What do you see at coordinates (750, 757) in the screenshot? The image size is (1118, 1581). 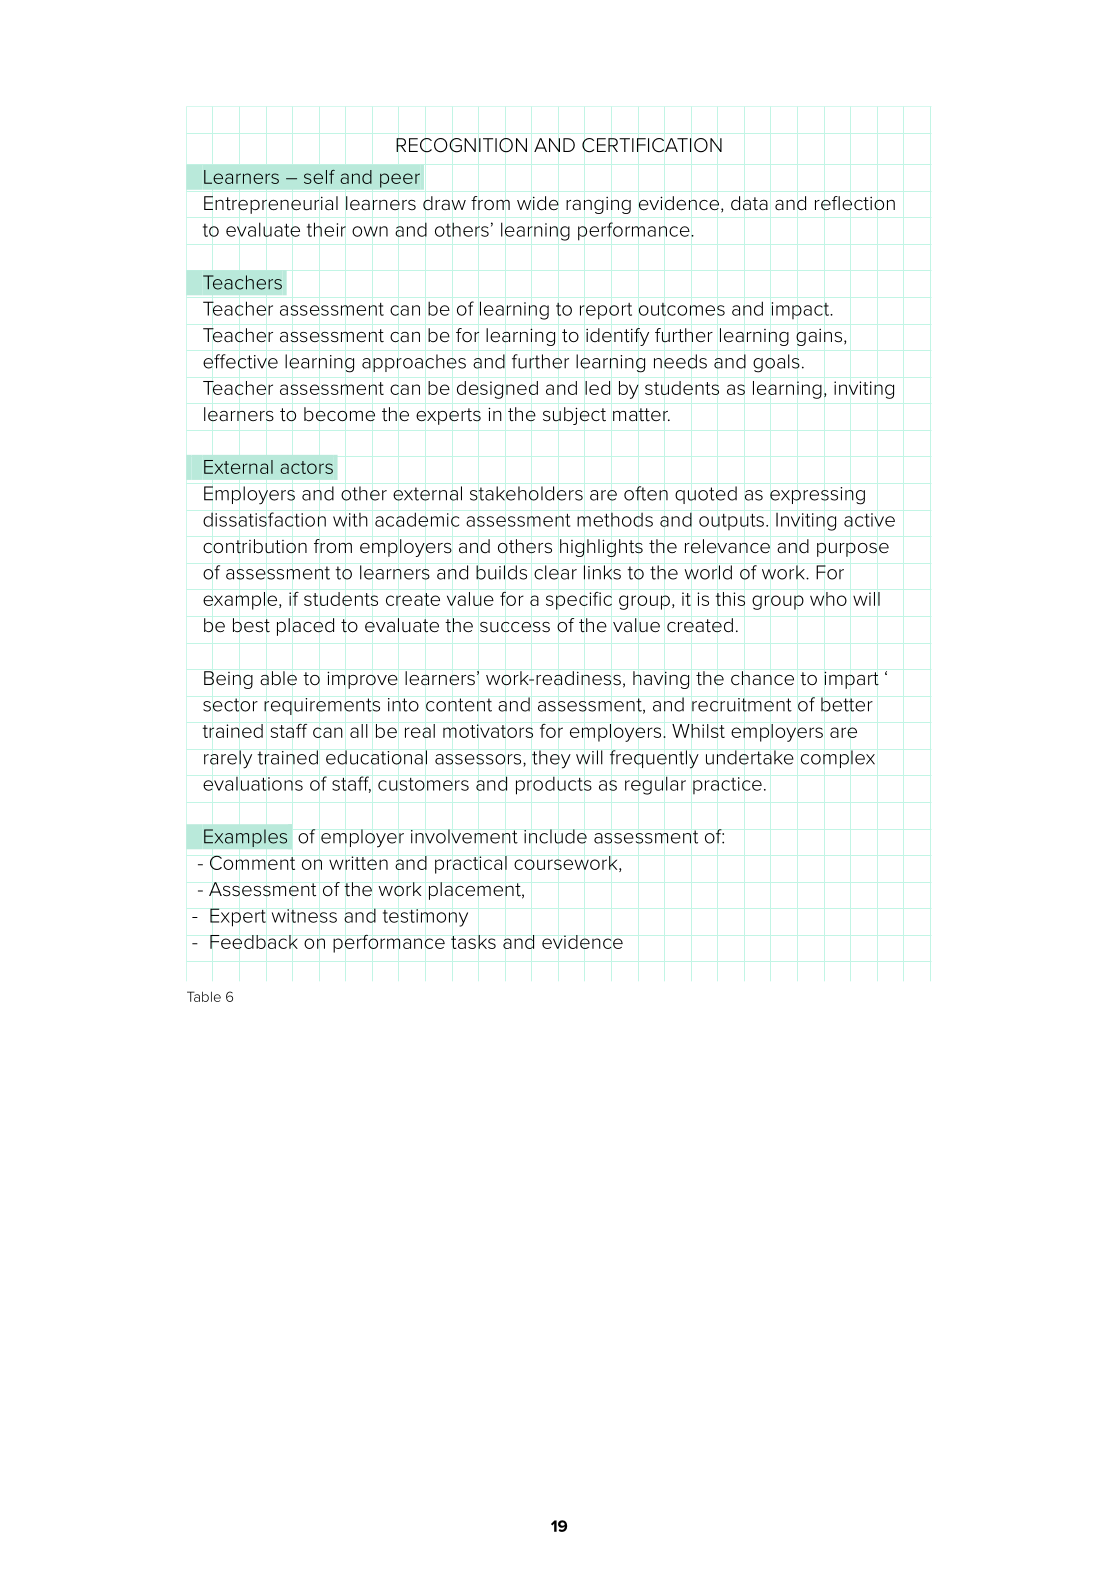 I see `undertake` at bounding box center [750, 757].
